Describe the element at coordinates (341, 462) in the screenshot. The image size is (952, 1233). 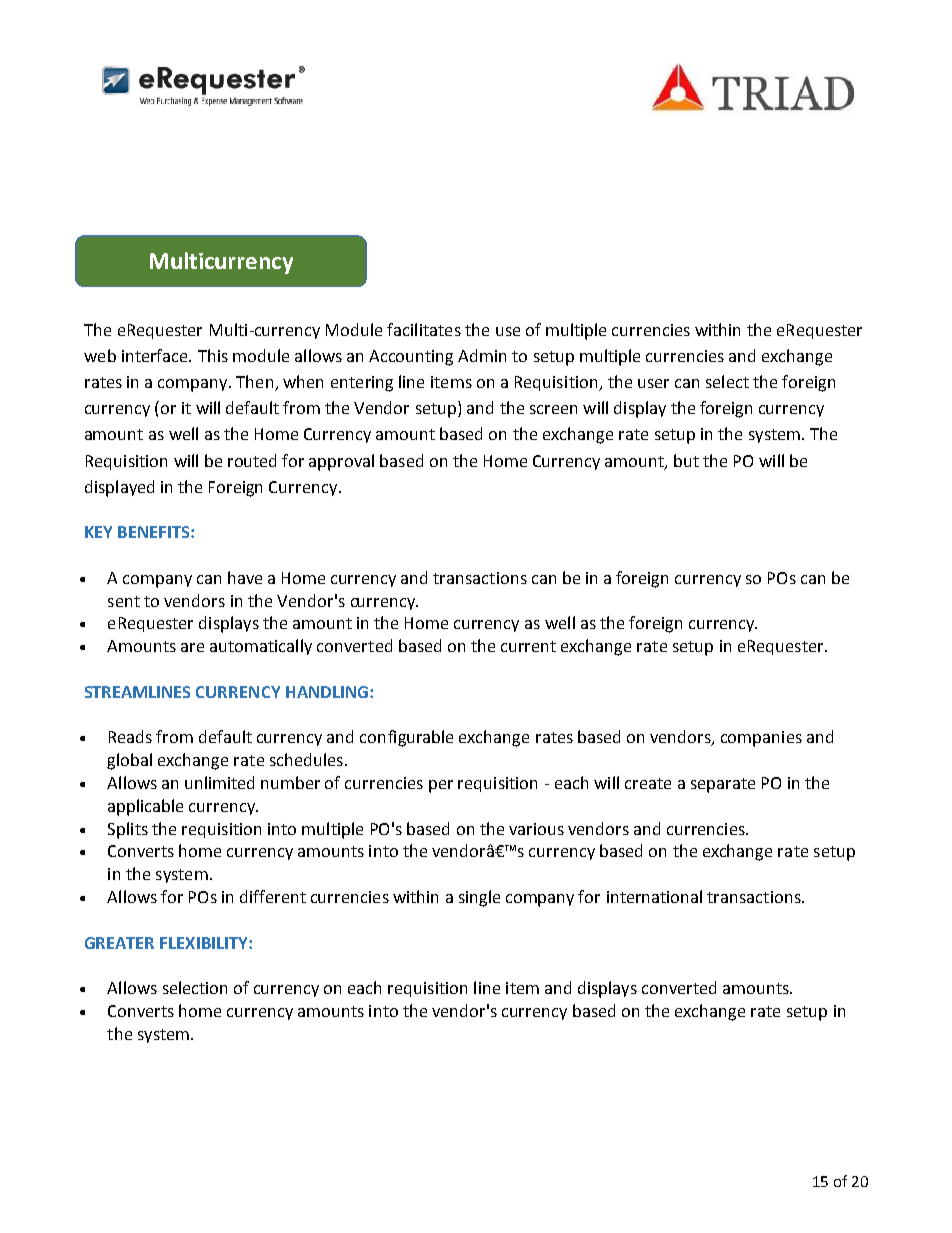
I see `approval` at that location.
